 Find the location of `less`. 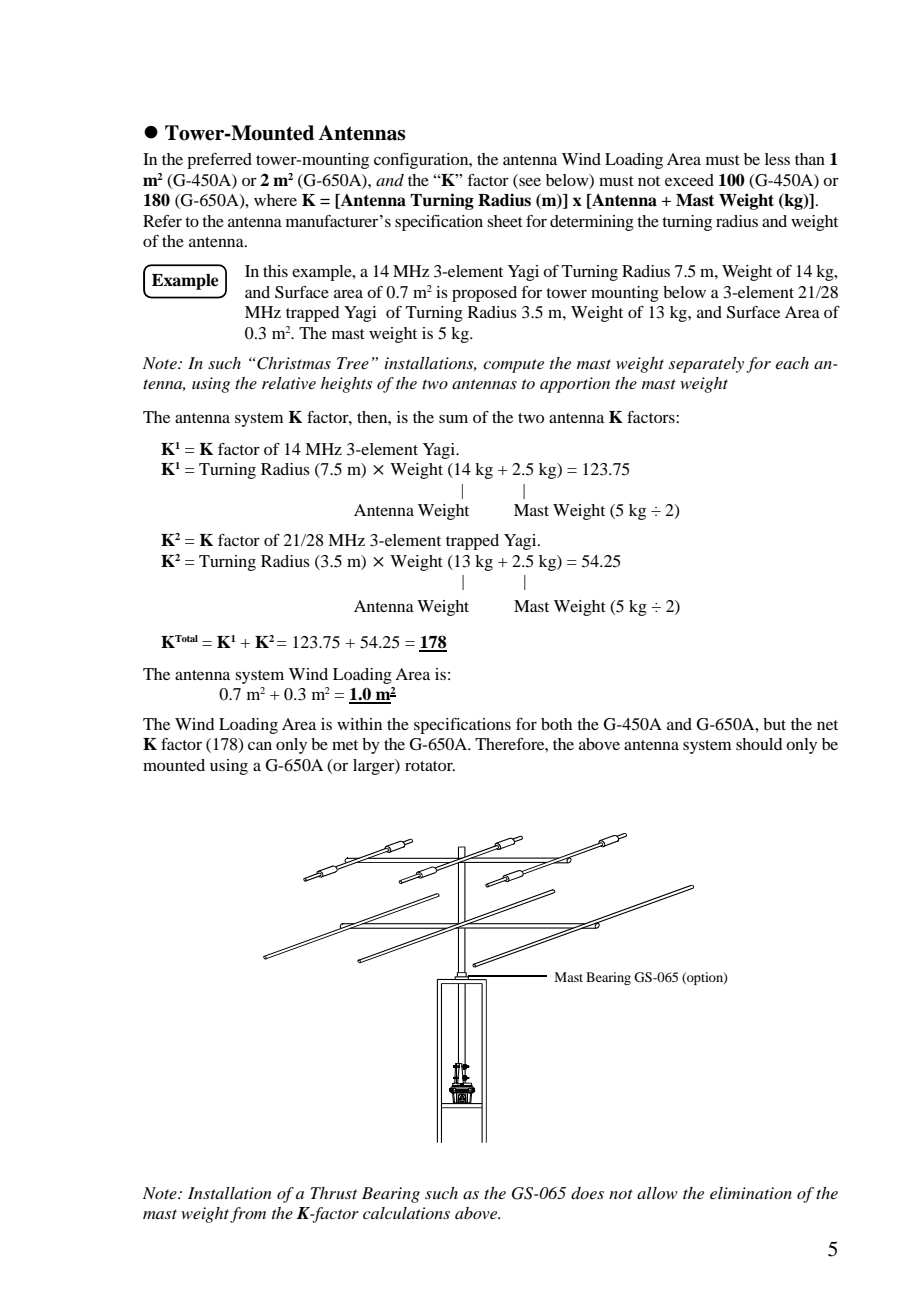

less is located at coordinates (777, 159).
